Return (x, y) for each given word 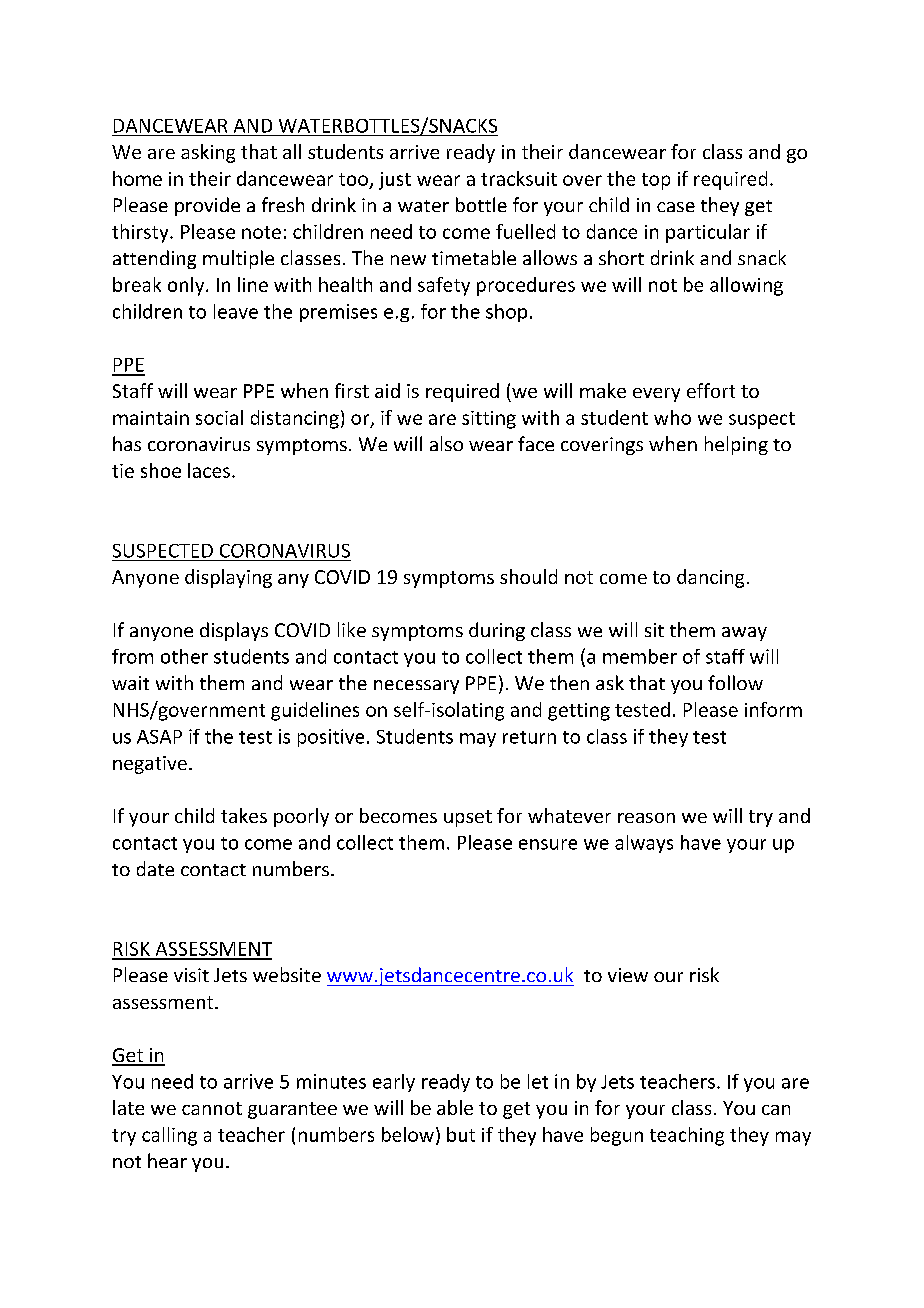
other (184, 656)
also (446, 443)
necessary (416, 687)
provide (207, 206)
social (219, 417)
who (672, 417)
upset (468, 818)
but (461, 1134)
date (155, 868)
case (676, 207)
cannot (212, 1108)
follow (735, 682)
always (644, 844)
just (395, 181)
